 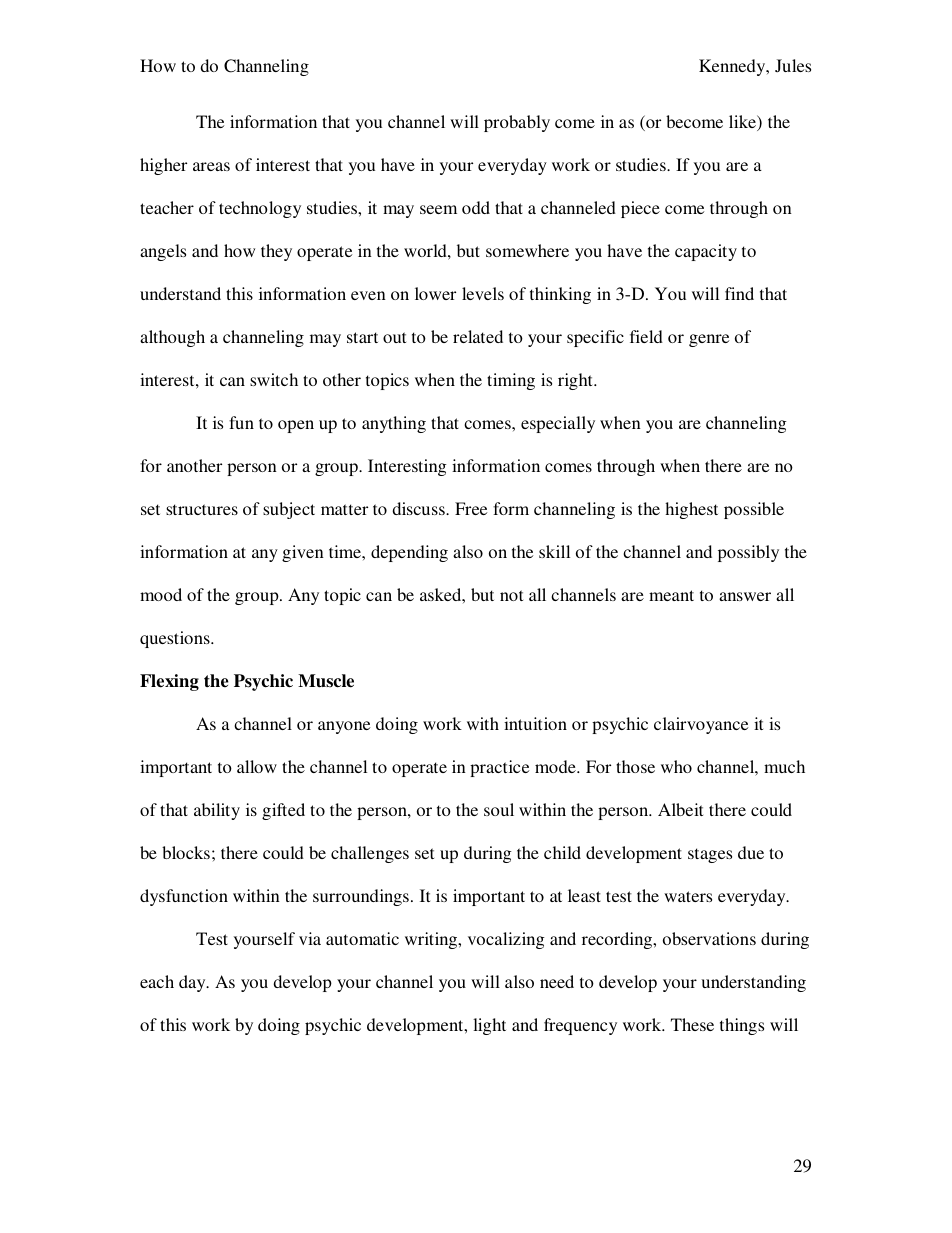 I want to click on genre, so click(x=709, y=340).
